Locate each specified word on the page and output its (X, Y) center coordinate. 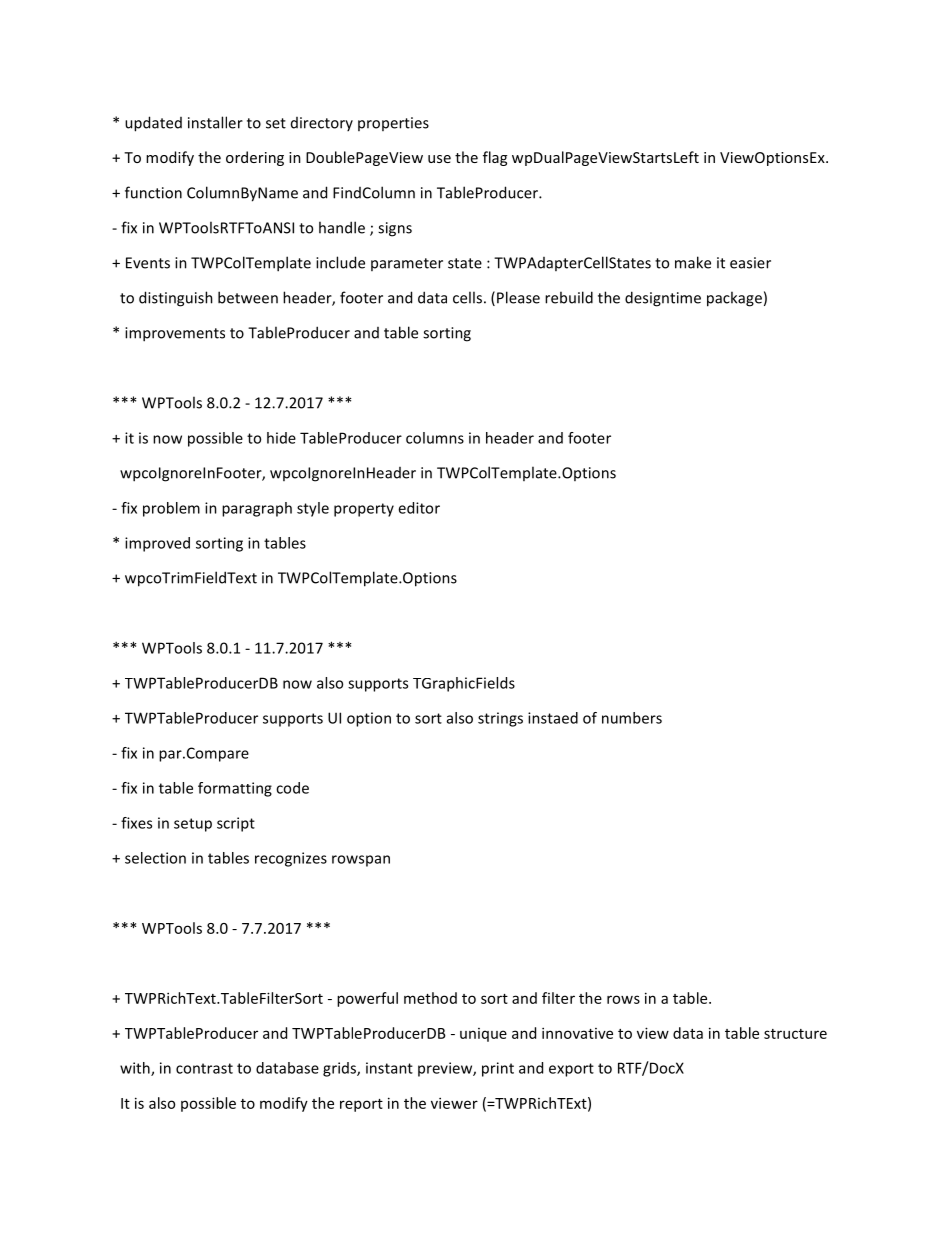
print (498, 1069)
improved (157, 544)
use (439, 159)
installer (215, 122)
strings (500, 719)
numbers (632, 718)
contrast (204, 1068)
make (693, 262)
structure (795, 1034)
